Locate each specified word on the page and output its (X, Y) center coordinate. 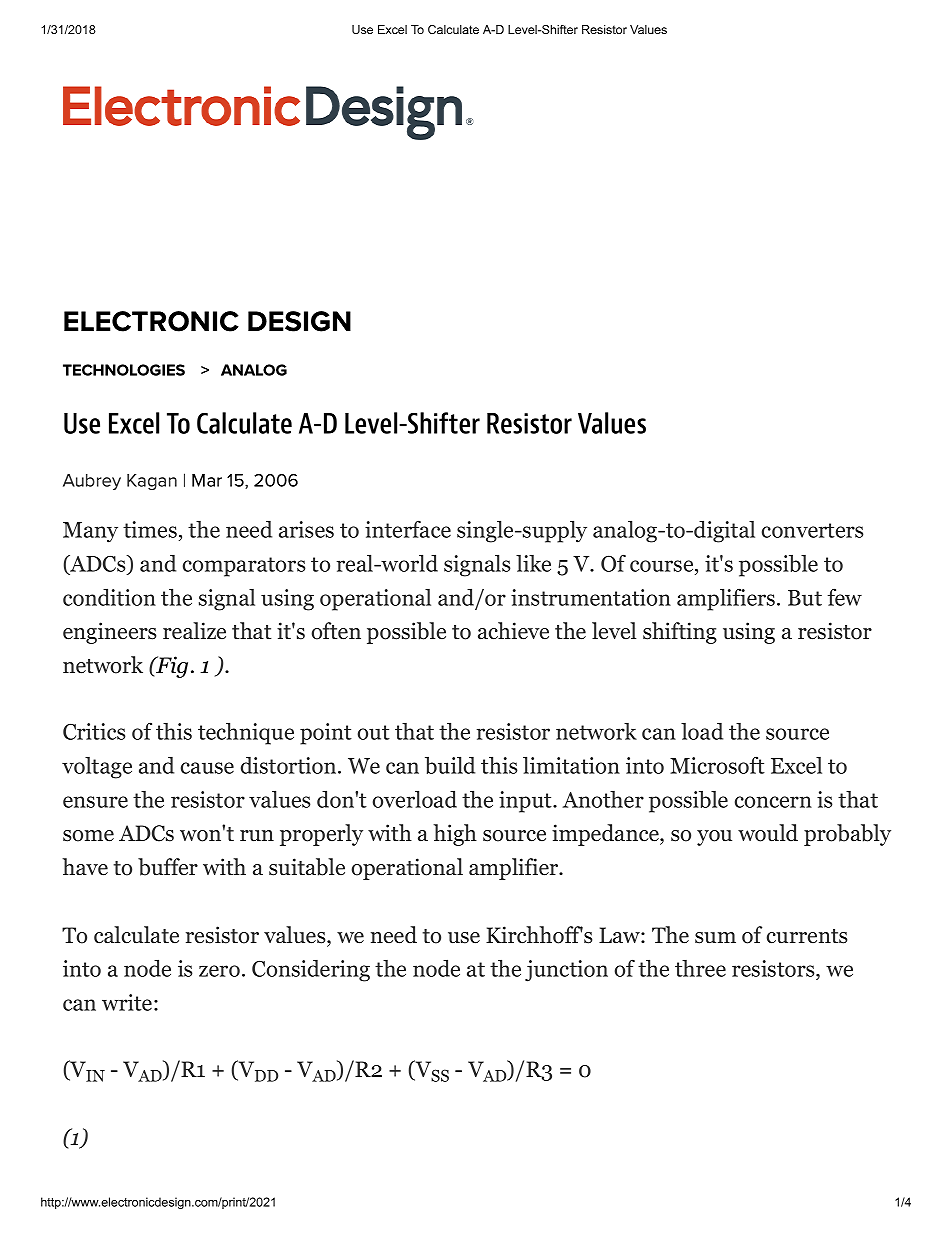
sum (715, 938)
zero (219, 971)
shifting (680, 633)
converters (812, 530)
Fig (171, 667)
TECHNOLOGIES (124, 370)
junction (566, 971)
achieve (513, 631)
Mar (207, 480)
